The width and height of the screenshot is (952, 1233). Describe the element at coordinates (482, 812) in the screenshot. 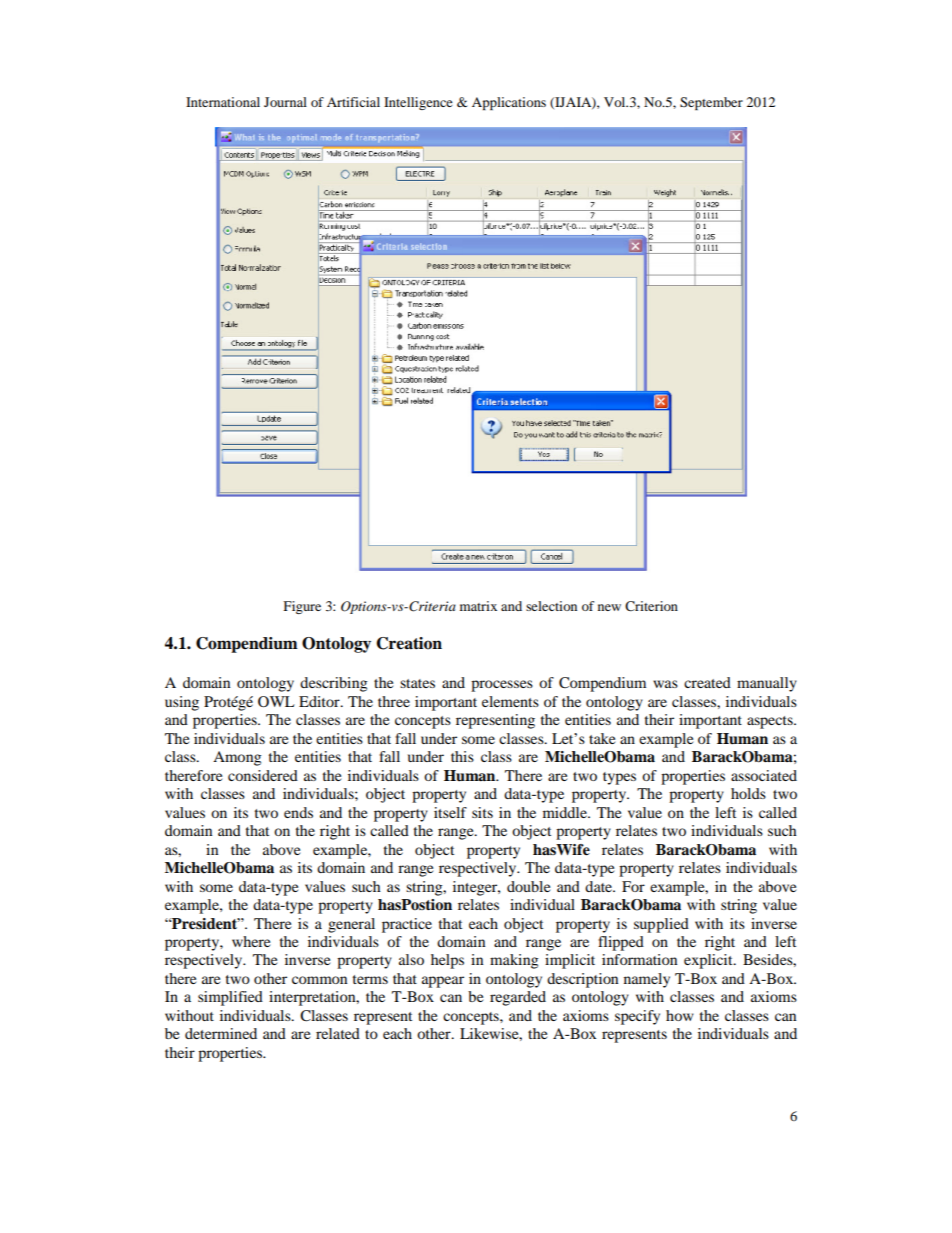

I see `sits` at that location.
